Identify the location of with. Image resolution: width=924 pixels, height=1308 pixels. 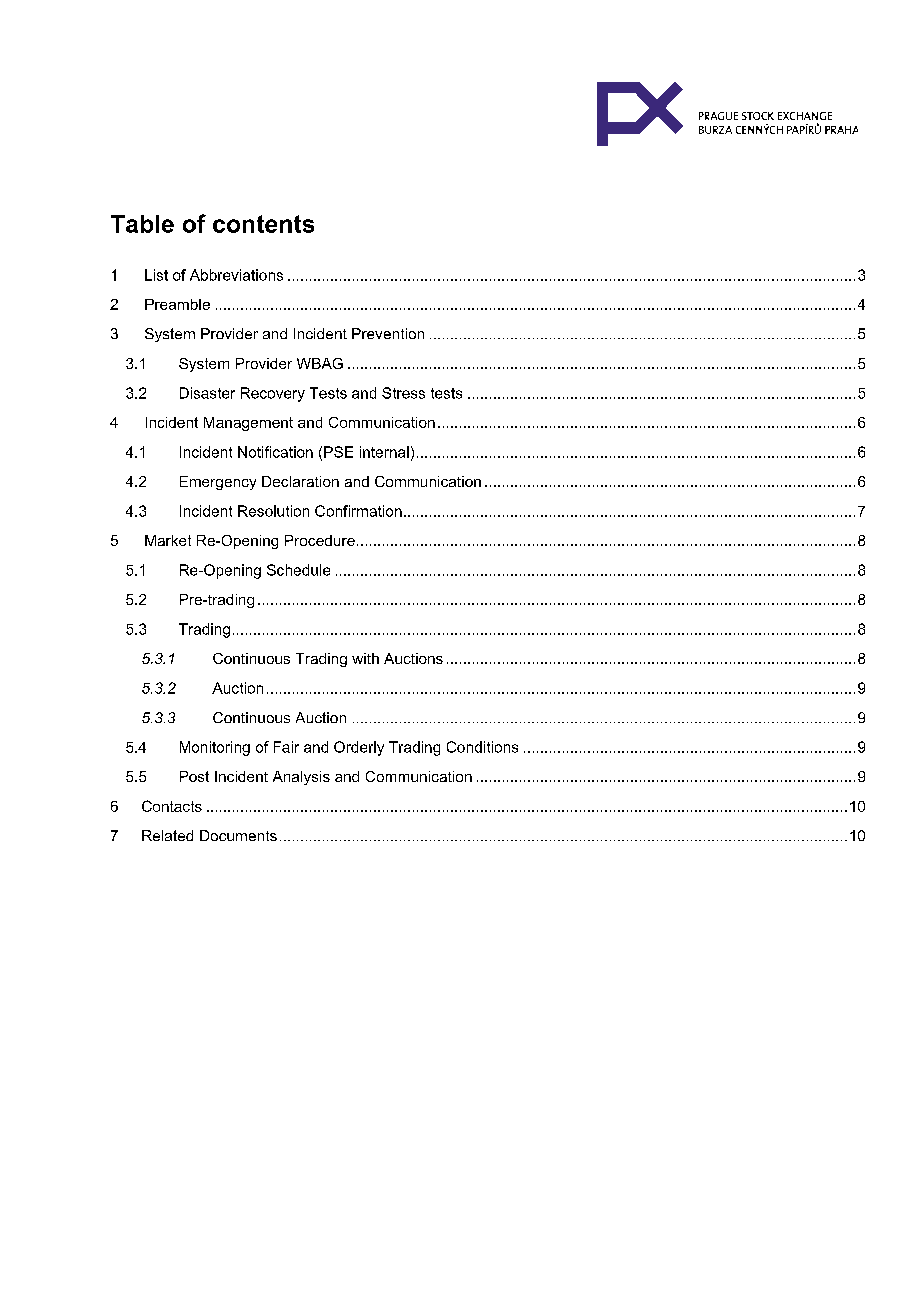
(365, 658).
